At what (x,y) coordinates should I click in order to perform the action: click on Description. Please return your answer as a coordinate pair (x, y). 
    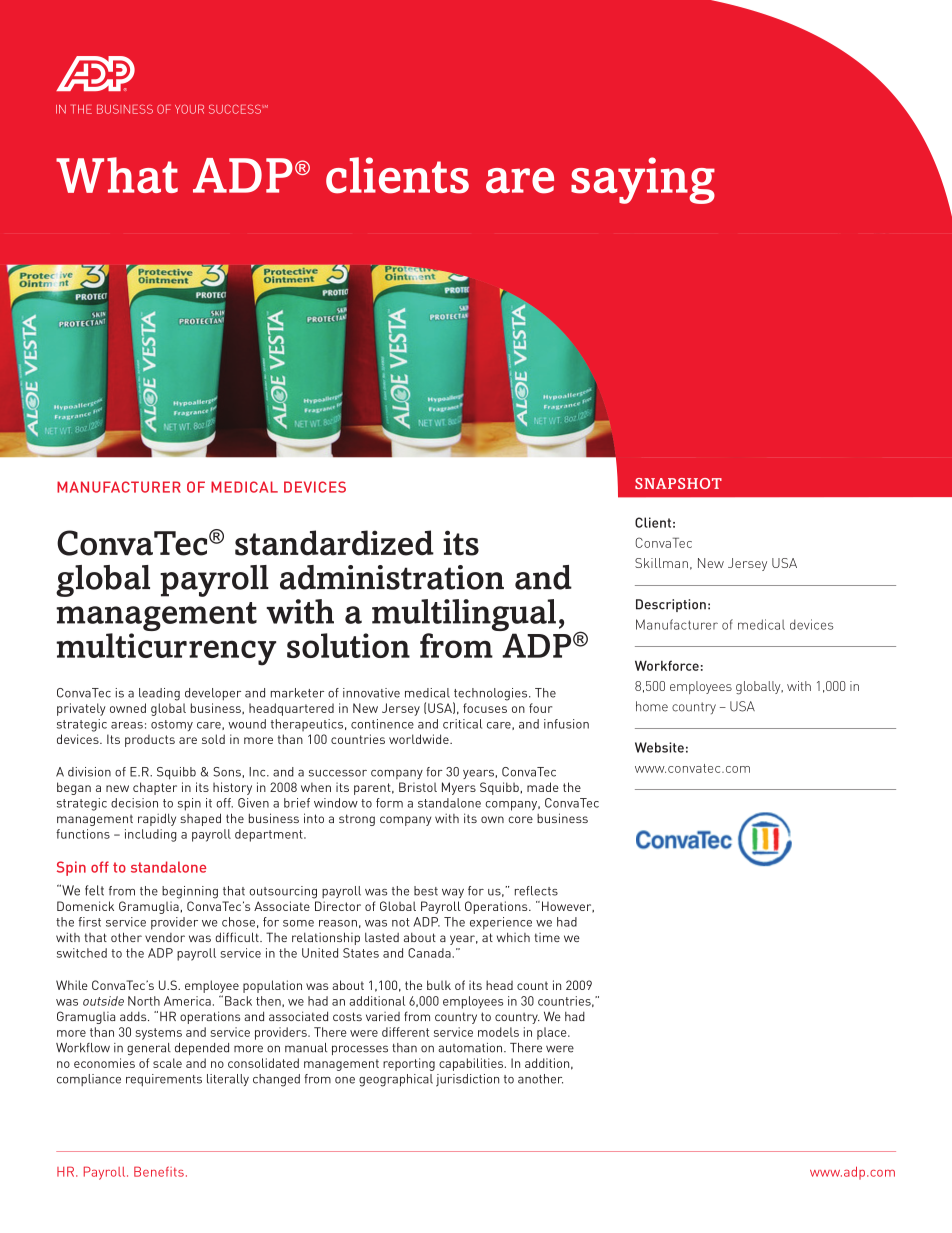
    Looking at the image, I should click on (671, 605).
